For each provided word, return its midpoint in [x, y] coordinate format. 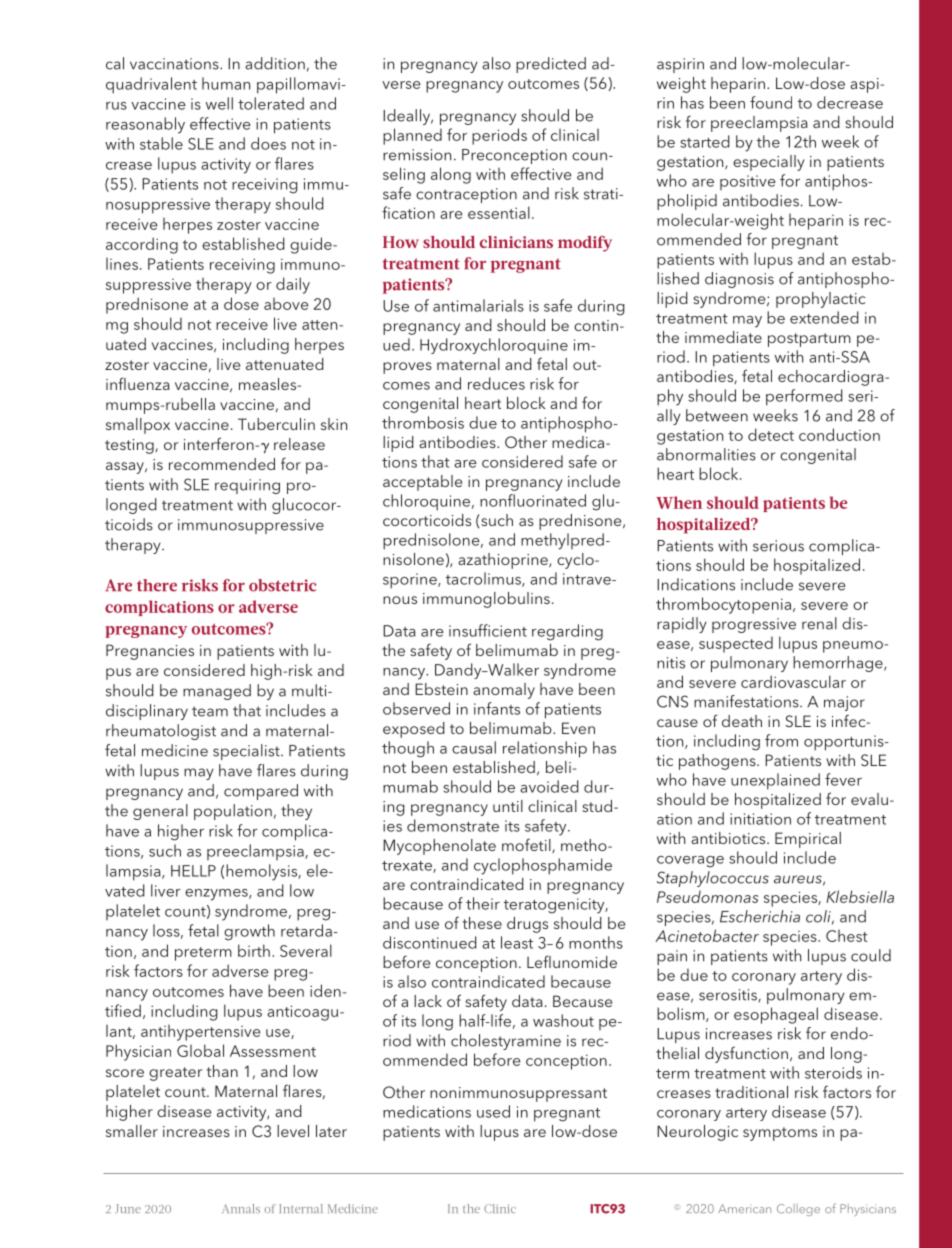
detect [771, 434]
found [771, 102]
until [508, 806]
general [160, 812]
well [219, 103]
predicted [551, 65]
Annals [241, 1208]
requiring [247, 486]
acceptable [422, 483]
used [493, 1111]
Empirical [808, 840]
